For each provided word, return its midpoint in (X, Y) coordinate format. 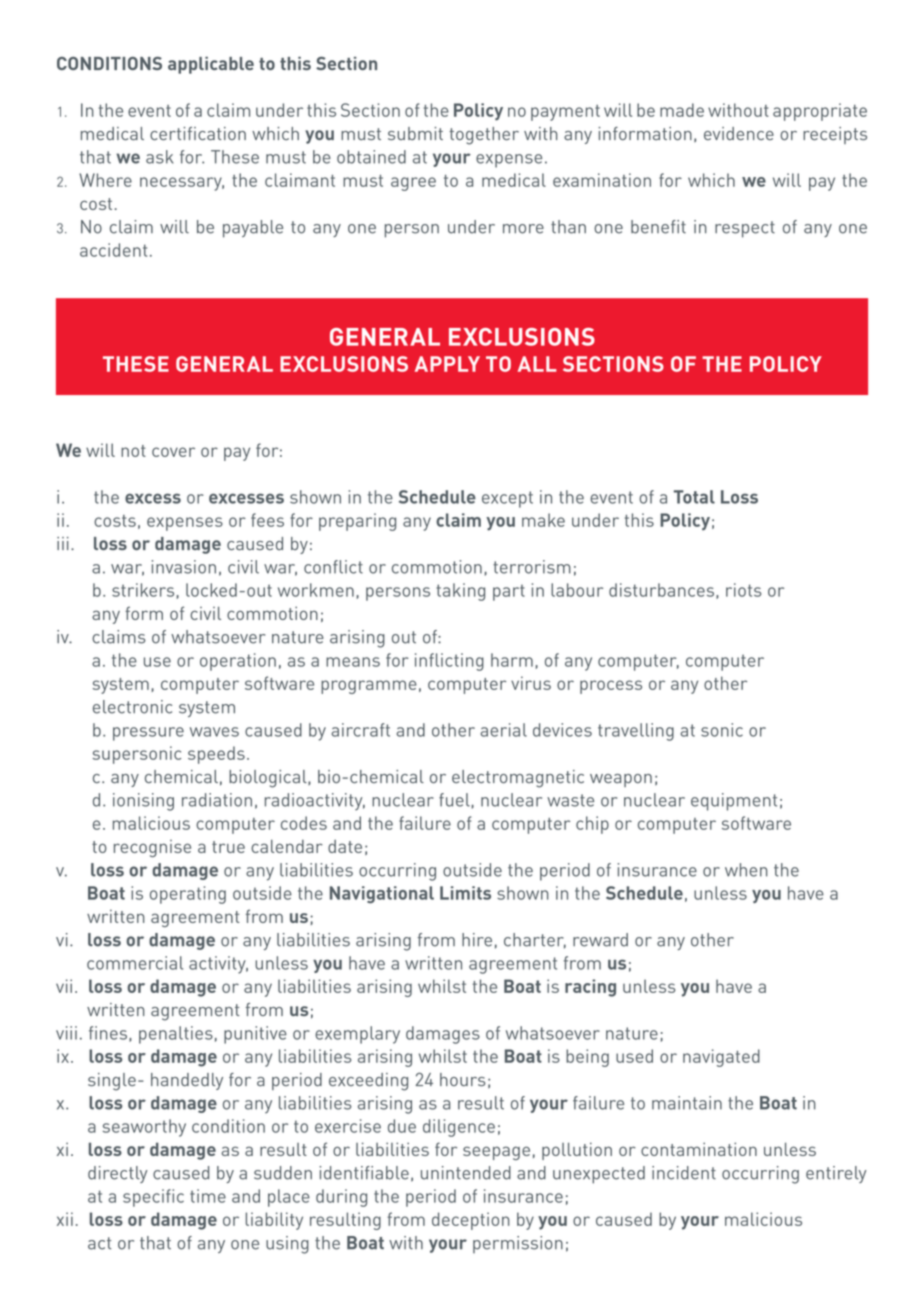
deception (471, 1221)
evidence (739, 133)
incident (684, 1173)
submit (415, 133)
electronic (132, 707)
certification (198, 133)
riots (743, 590)
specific (153, 1198)
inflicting (449, 662)
